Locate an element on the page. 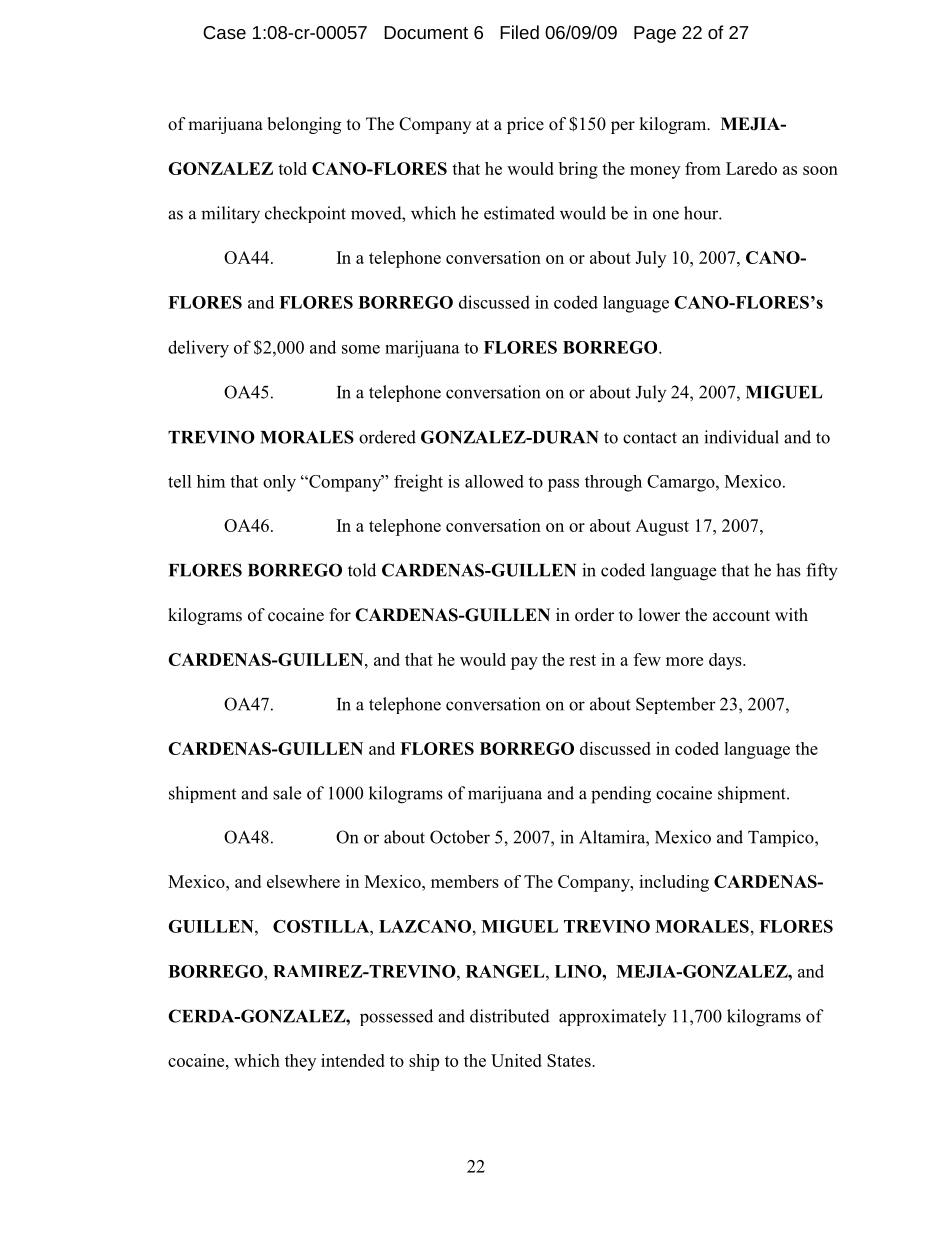 The height and width of the document is (1233, 952). only is located at coordinates (279, 483).
